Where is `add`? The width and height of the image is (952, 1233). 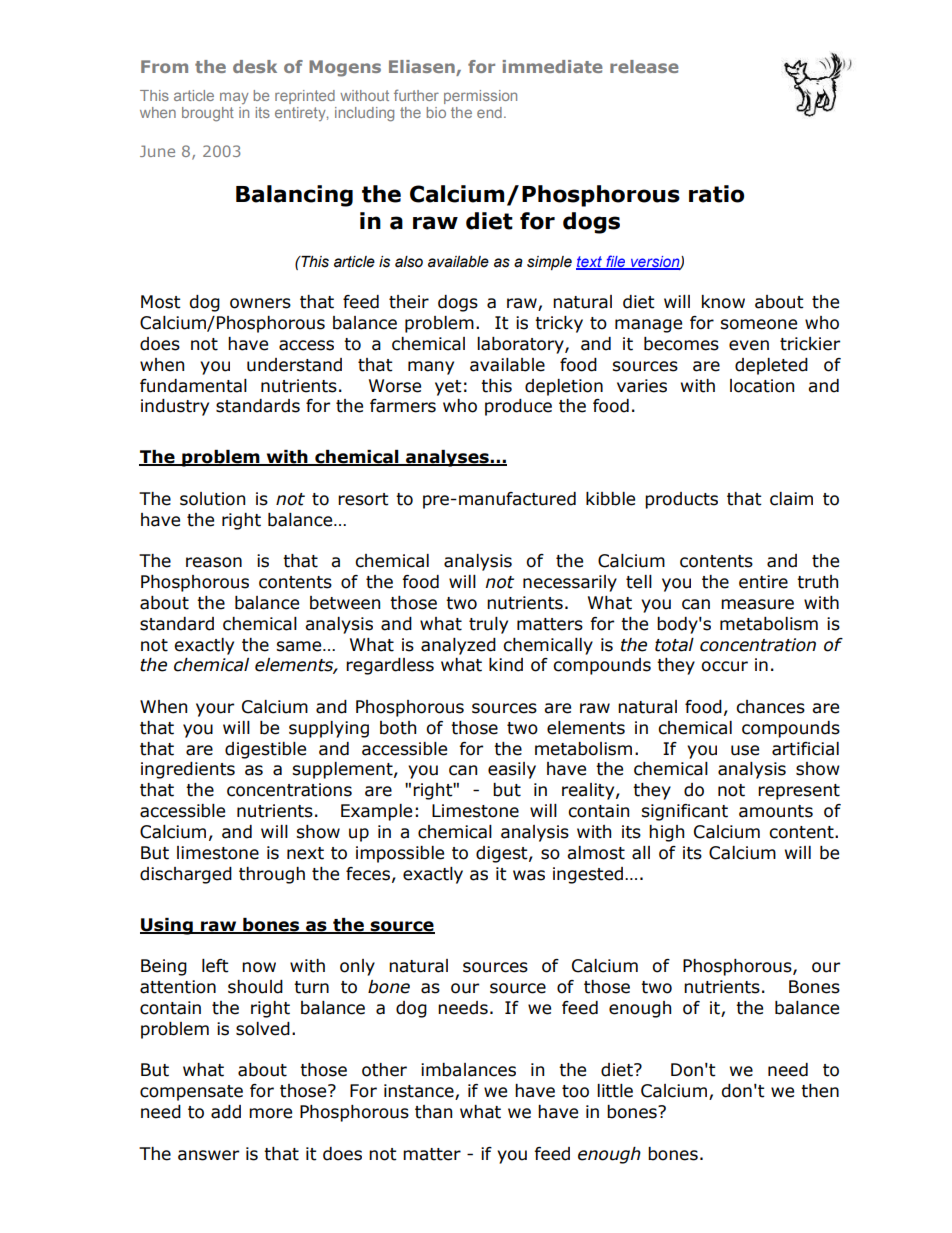
add is located at coordinates (226, 1112).
